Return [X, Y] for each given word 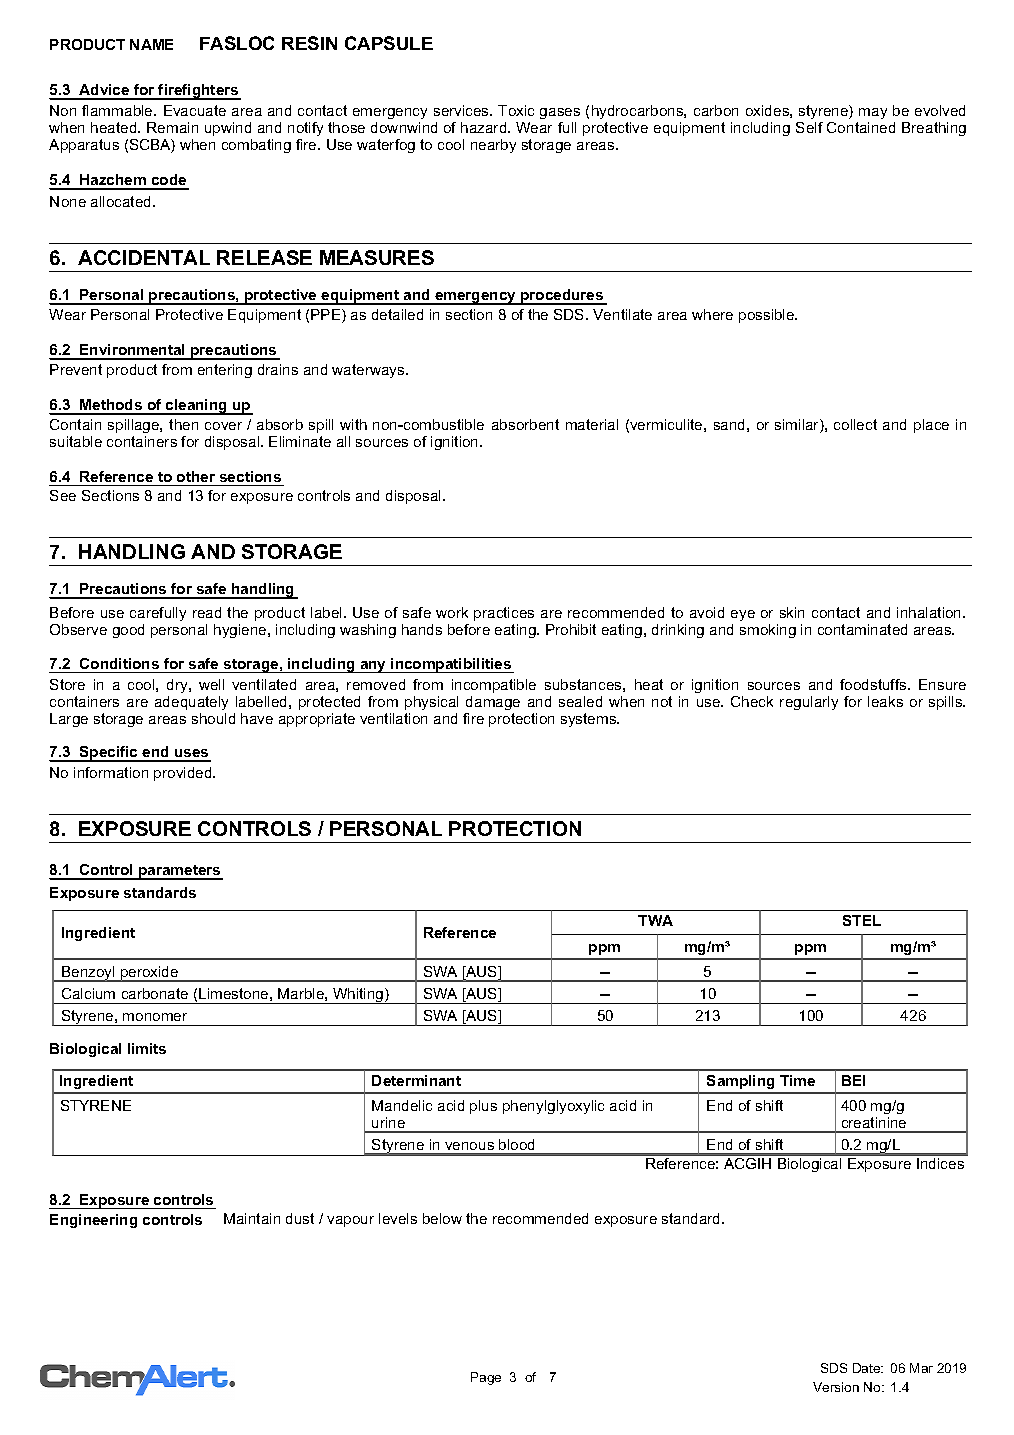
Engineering [93, 1221]
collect [855, 424]
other [196, 476]
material [592, 424]
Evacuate [195, 110]
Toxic [516, 110]
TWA [655, 920]
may [873, 113]
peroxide [150, 974]
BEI [853, 1080]
